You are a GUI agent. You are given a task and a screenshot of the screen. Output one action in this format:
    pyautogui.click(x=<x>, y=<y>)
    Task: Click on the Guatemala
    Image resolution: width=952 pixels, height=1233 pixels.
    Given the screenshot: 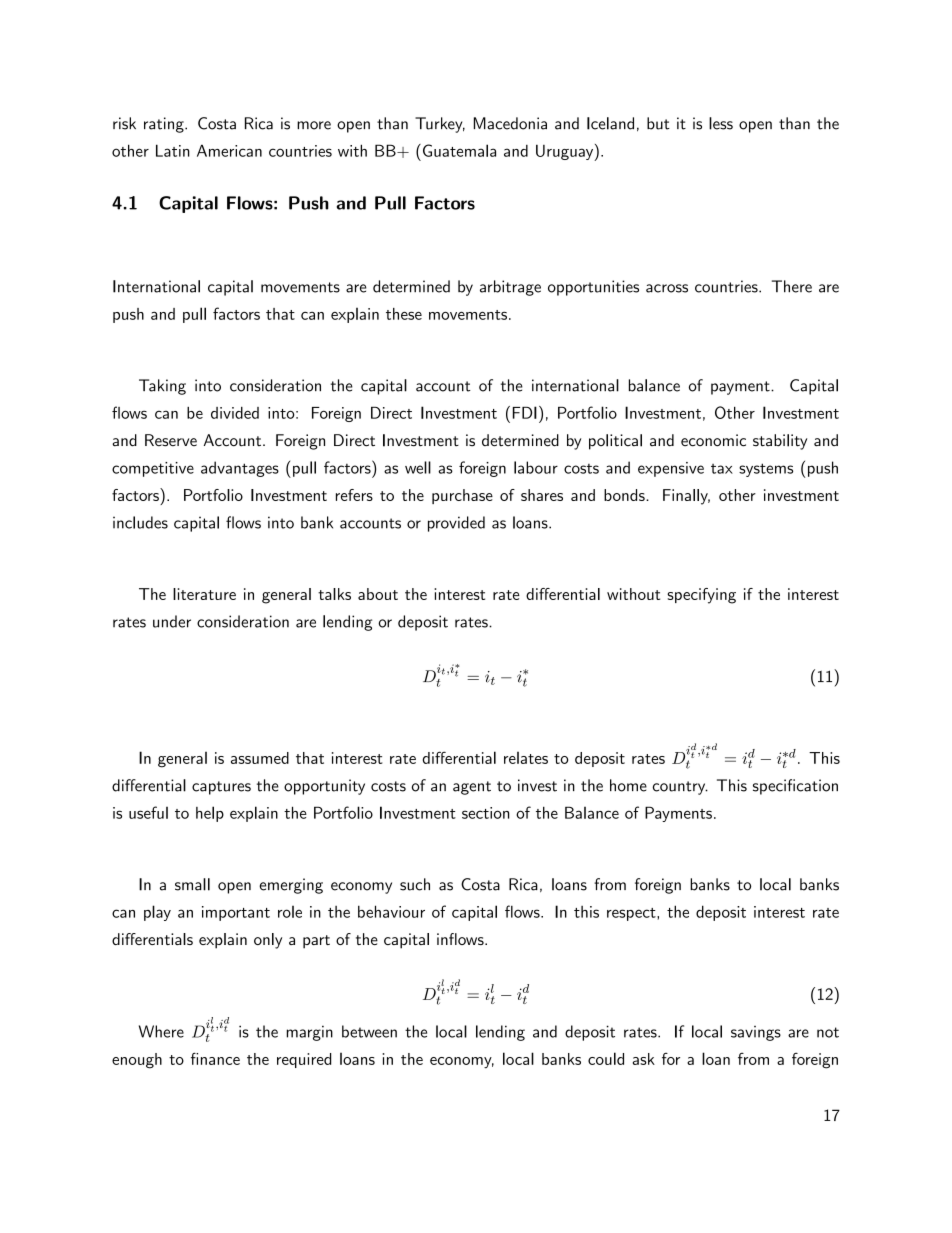 What is the action you would take?
    pyautogui.click(x=459, y=150)
